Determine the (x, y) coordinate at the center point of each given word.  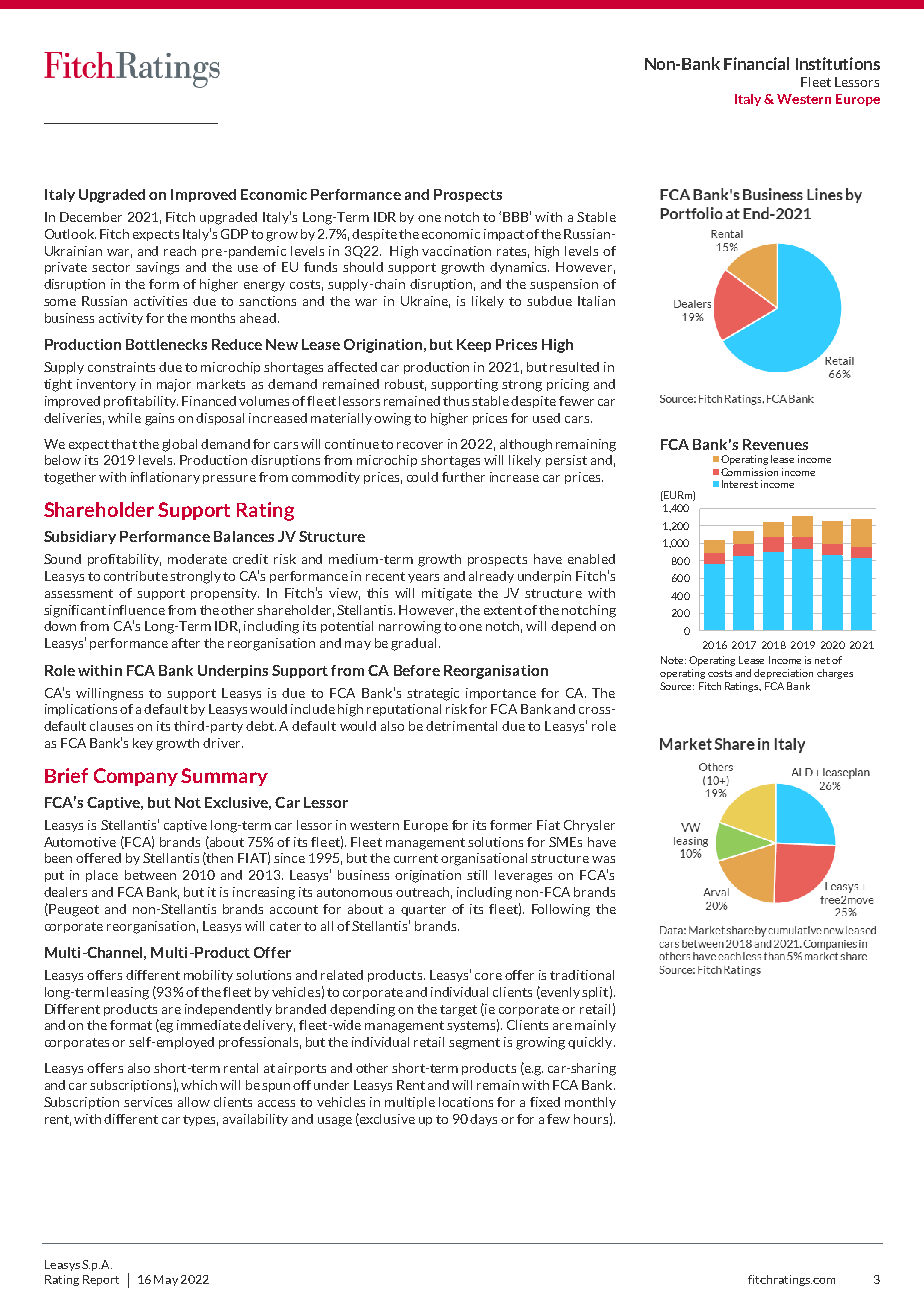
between (150, 875)
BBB (517, 216)
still (477, 875)
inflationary (165, 478)
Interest (740, 484)
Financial (756, 63)
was (603, 859)
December (91, 217)
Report (101, 1280)
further (463, 477)
